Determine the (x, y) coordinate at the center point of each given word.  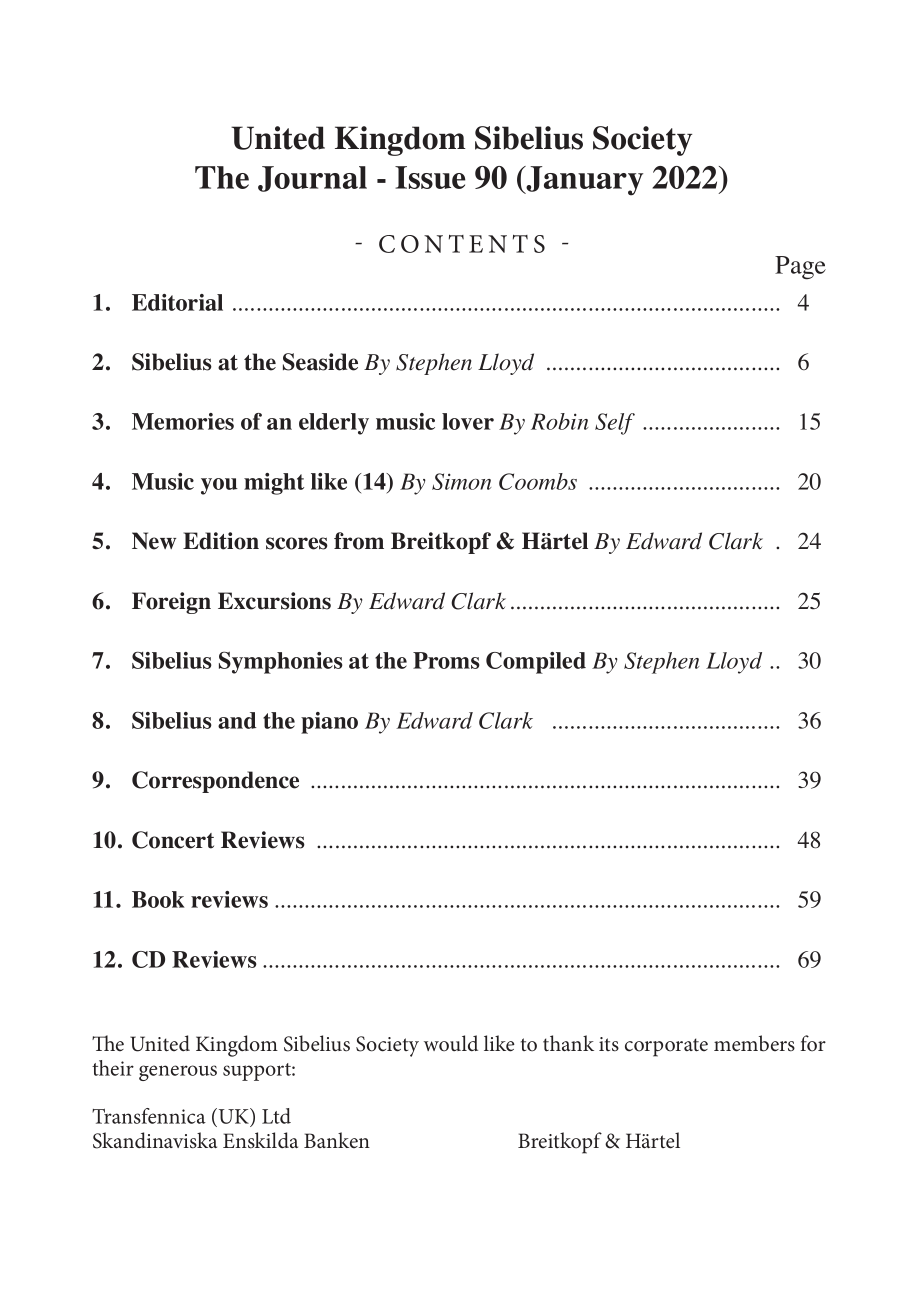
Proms (446, 660)
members (754, 1043)
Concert (173, 840)
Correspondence (215, 782)
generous (178, 1073)
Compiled (536, 663)
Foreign (171, 603)
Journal (312, 179)
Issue (430, 177)
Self (615, 424)
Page (800, 268)
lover (468, 421)
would (451, 1043)
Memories (183, 421)
